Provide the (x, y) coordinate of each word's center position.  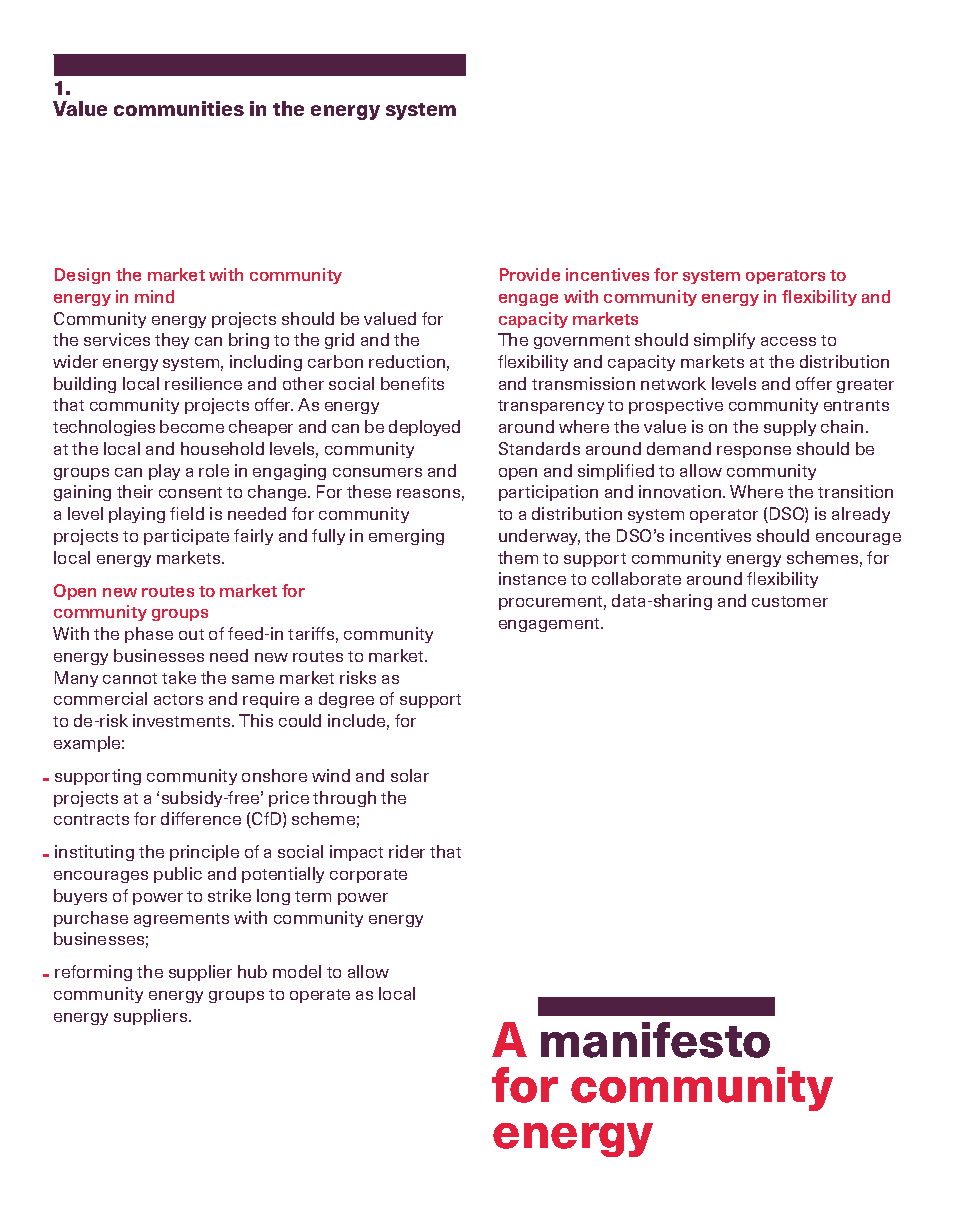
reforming (93, 973)
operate (320, 996)
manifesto (655, 1040)
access (788, 341)
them (518, 557)
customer (790, 601)
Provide (530, 274)
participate (186, 537)
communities (179, 108)
